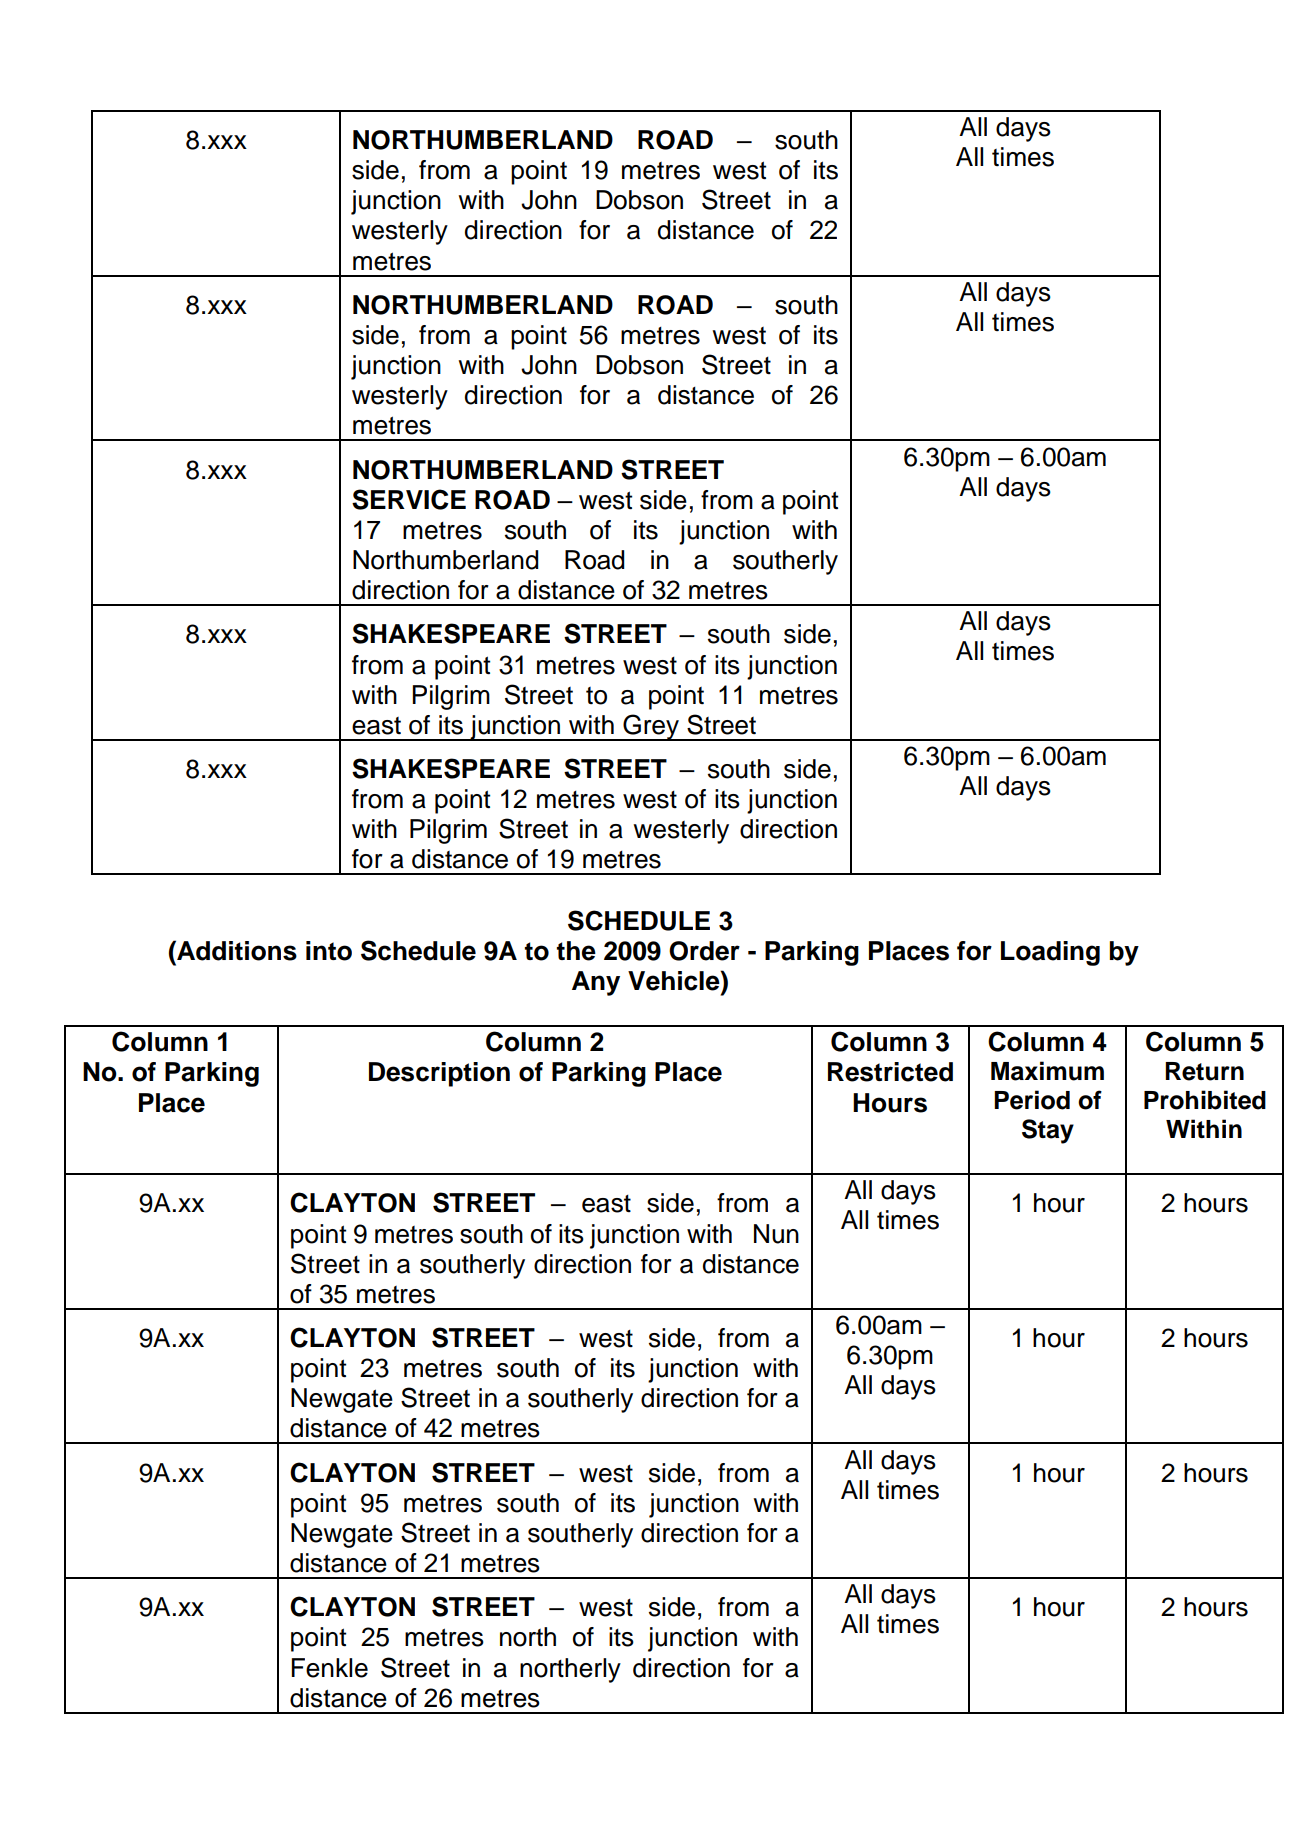 Image resolution: width=1300 pixels, height=1838 pixels. I want to click on Nun, so click(776, 1234).
